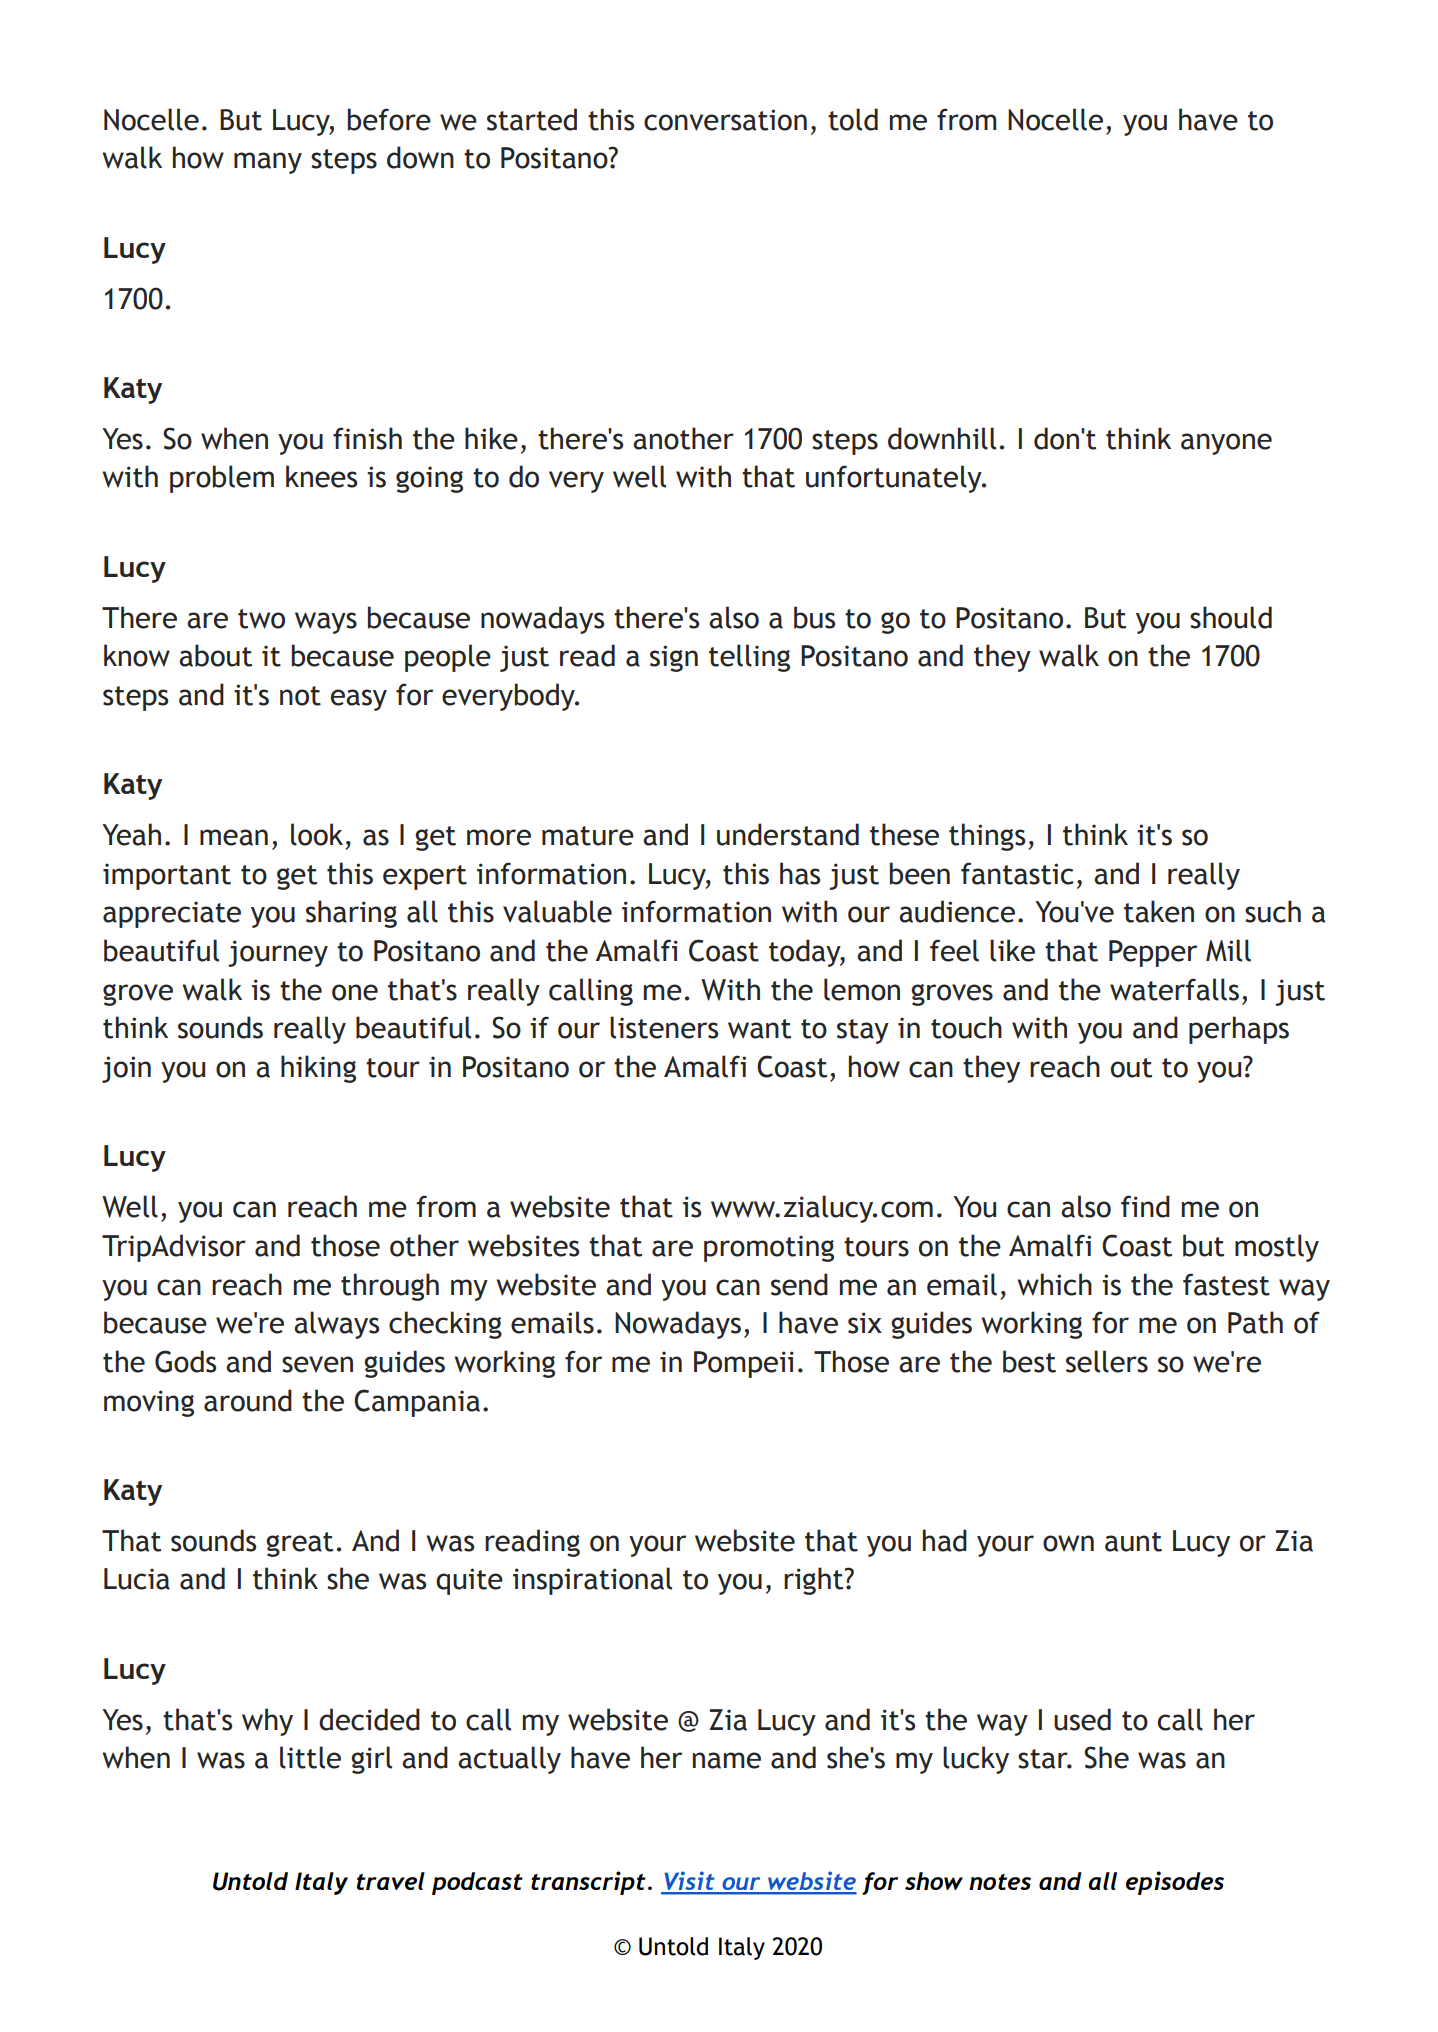 This screenshot has height=2032, width=1438. Describe the element at coordinates (1174, 989) in the screenshot. I see `waterfalls` at that location.
